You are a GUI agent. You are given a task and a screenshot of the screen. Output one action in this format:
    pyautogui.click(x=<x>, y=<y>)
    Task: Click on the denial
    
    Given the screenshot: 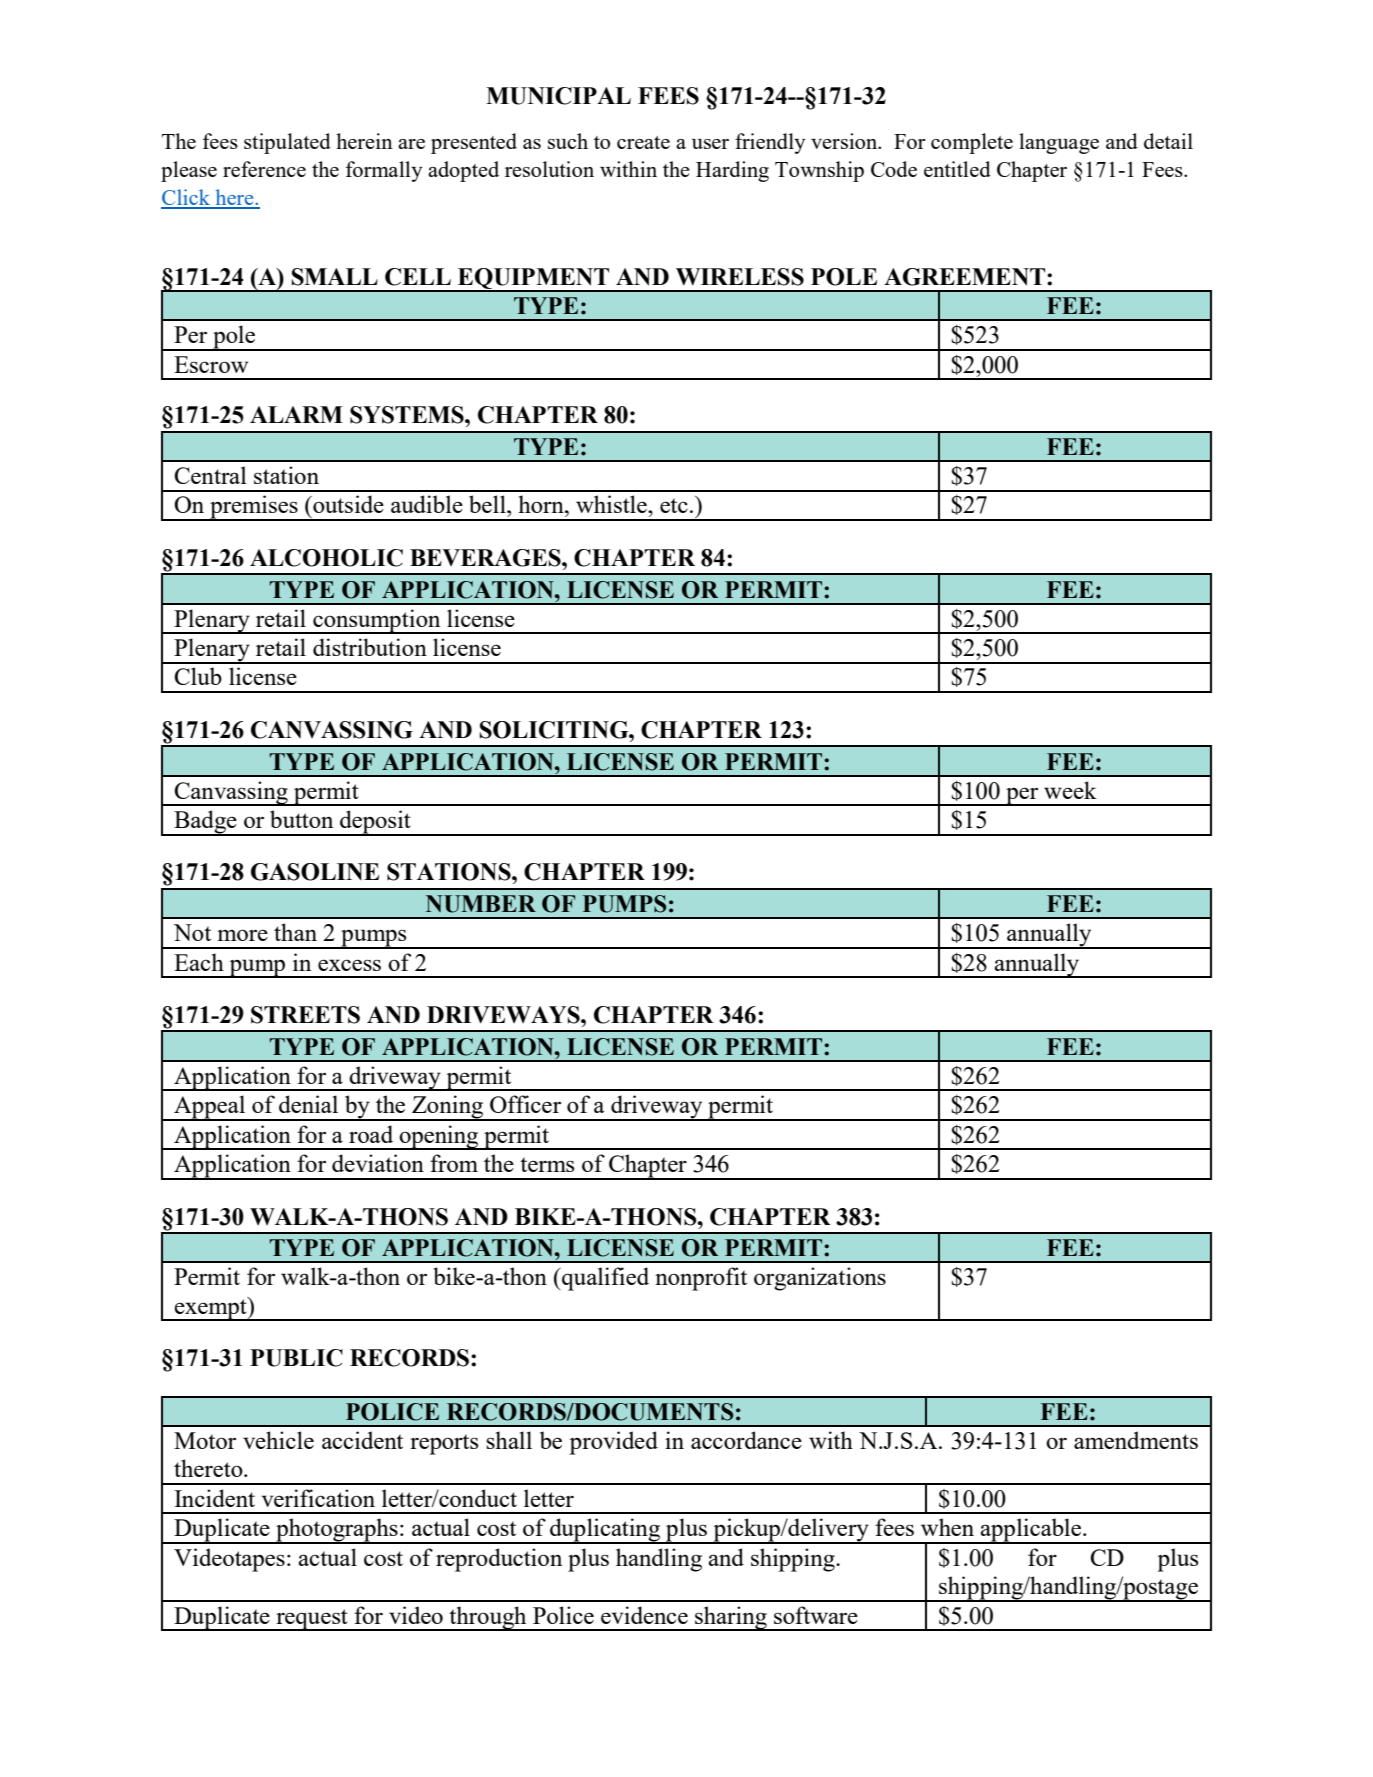 What is the action you would take?
    pyautogui.click(x=308, y=1104)
